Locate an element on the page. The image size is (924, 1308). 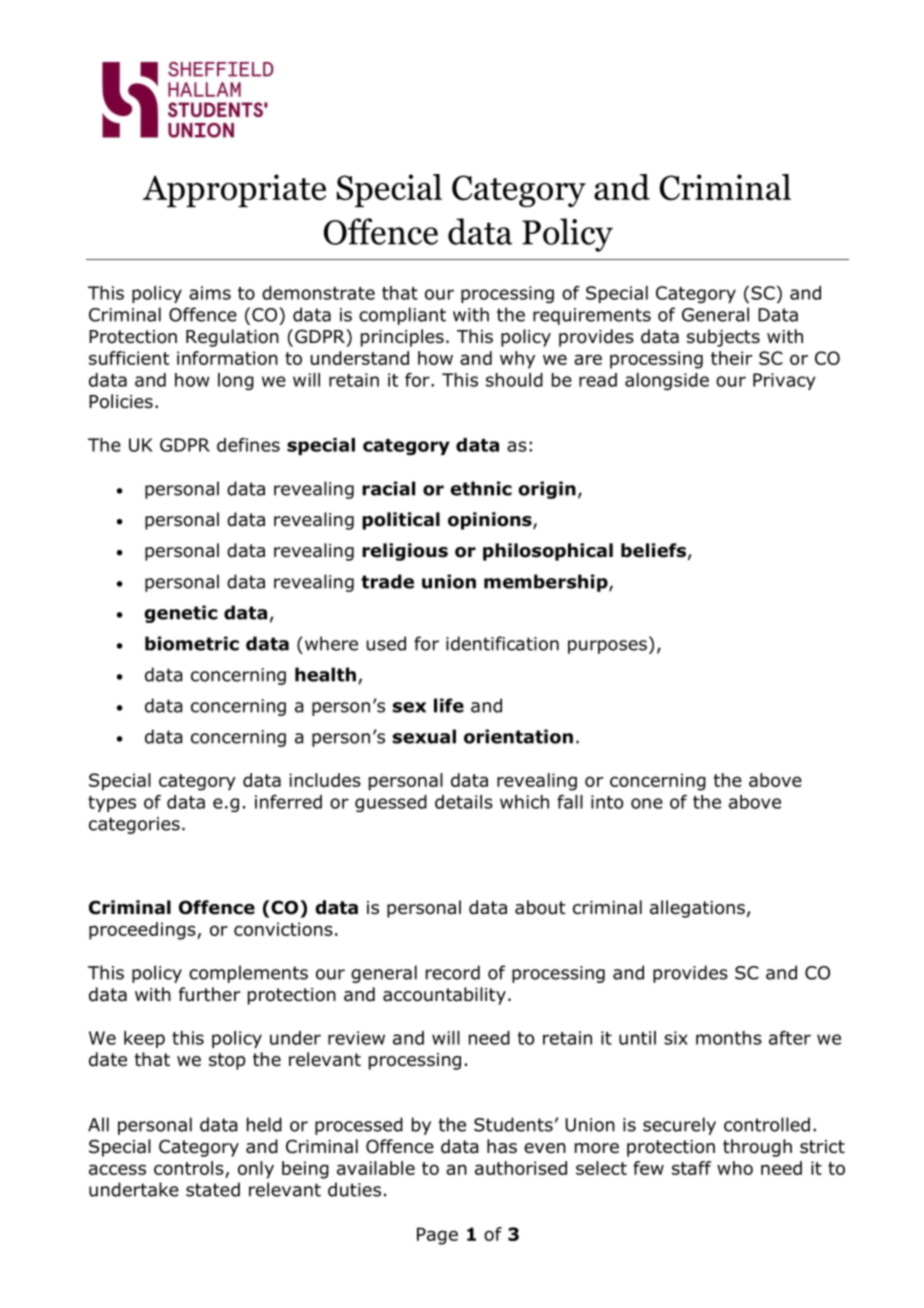
Page is located at coordinates (437, 1236).
